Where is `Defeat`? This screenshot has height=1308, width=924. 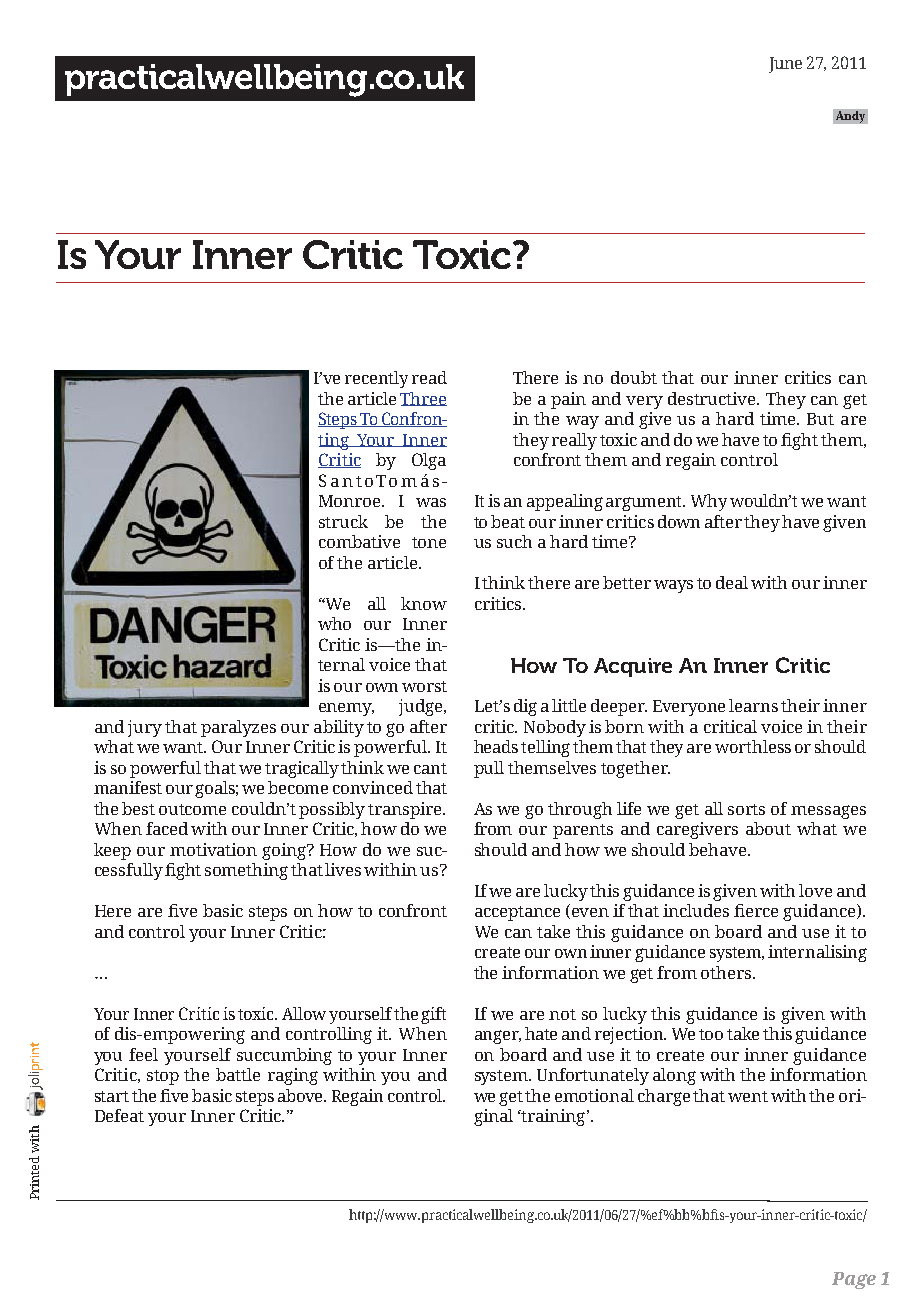 Defeat is located at coordinates (119, 1115).
